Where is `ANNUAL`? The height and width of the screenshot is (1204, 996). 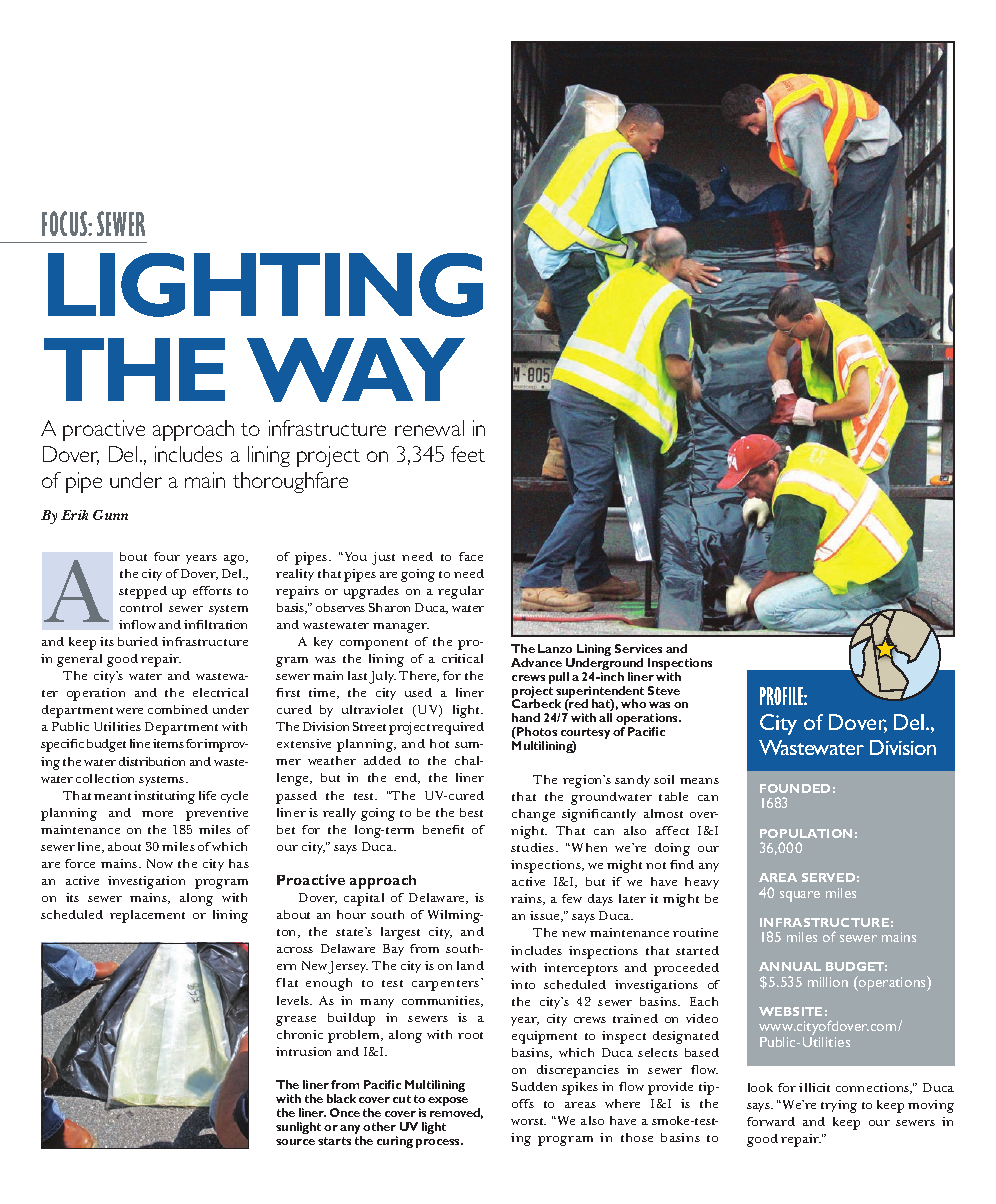
ANNUAL is located at coordinates (790, 966).
